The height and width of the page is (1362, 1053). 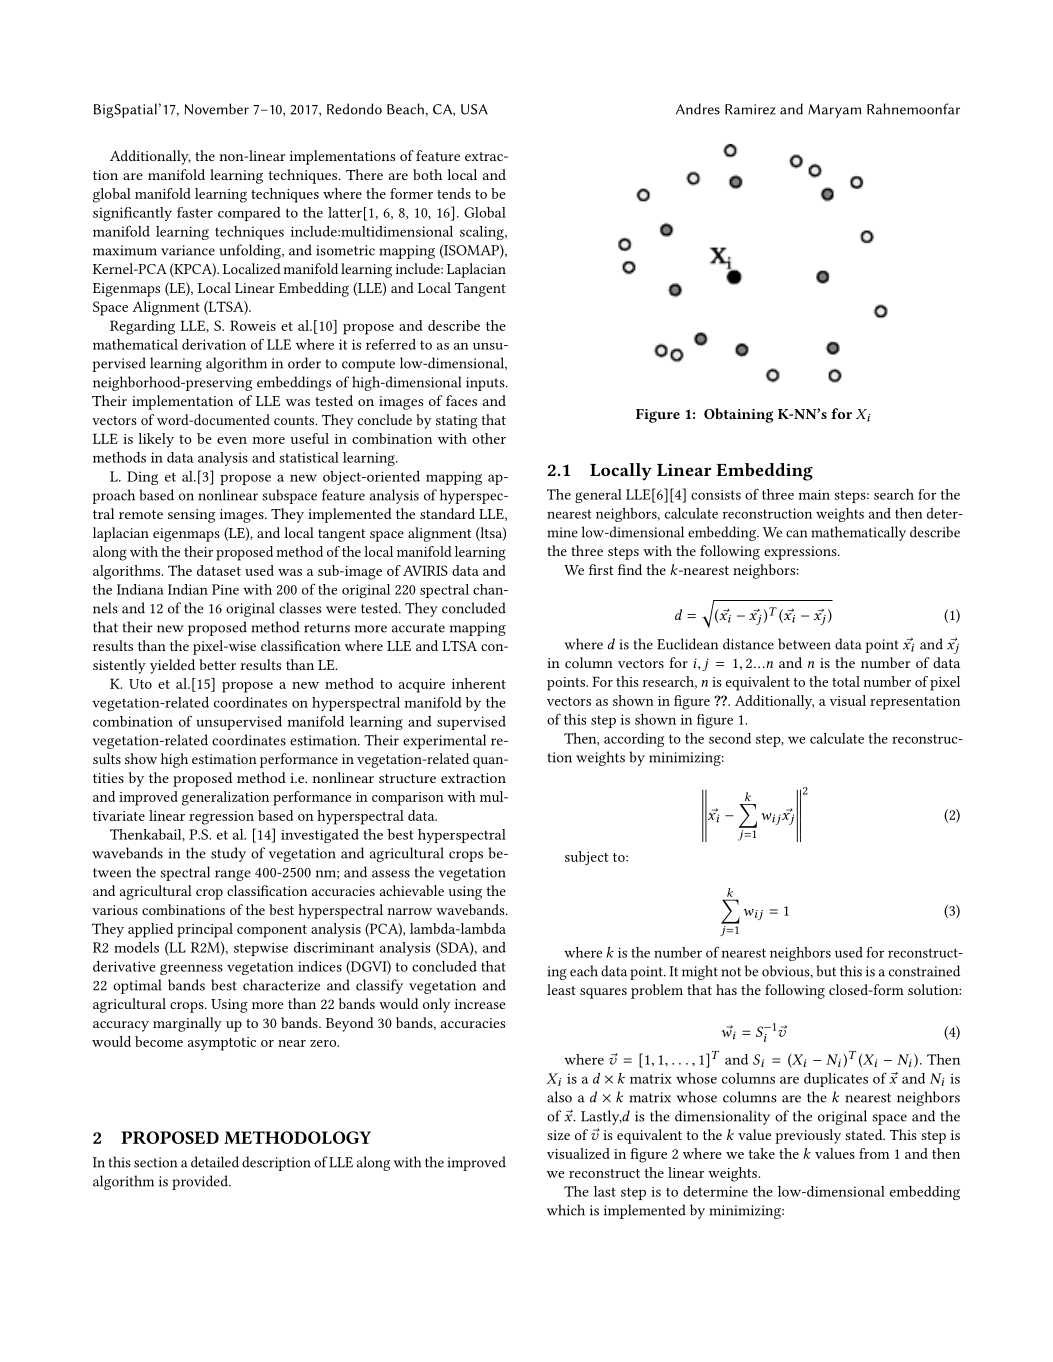 What do you see at coordinates (566, 1210) in the page?
I see `which` at bounding box center [566, 1210].
